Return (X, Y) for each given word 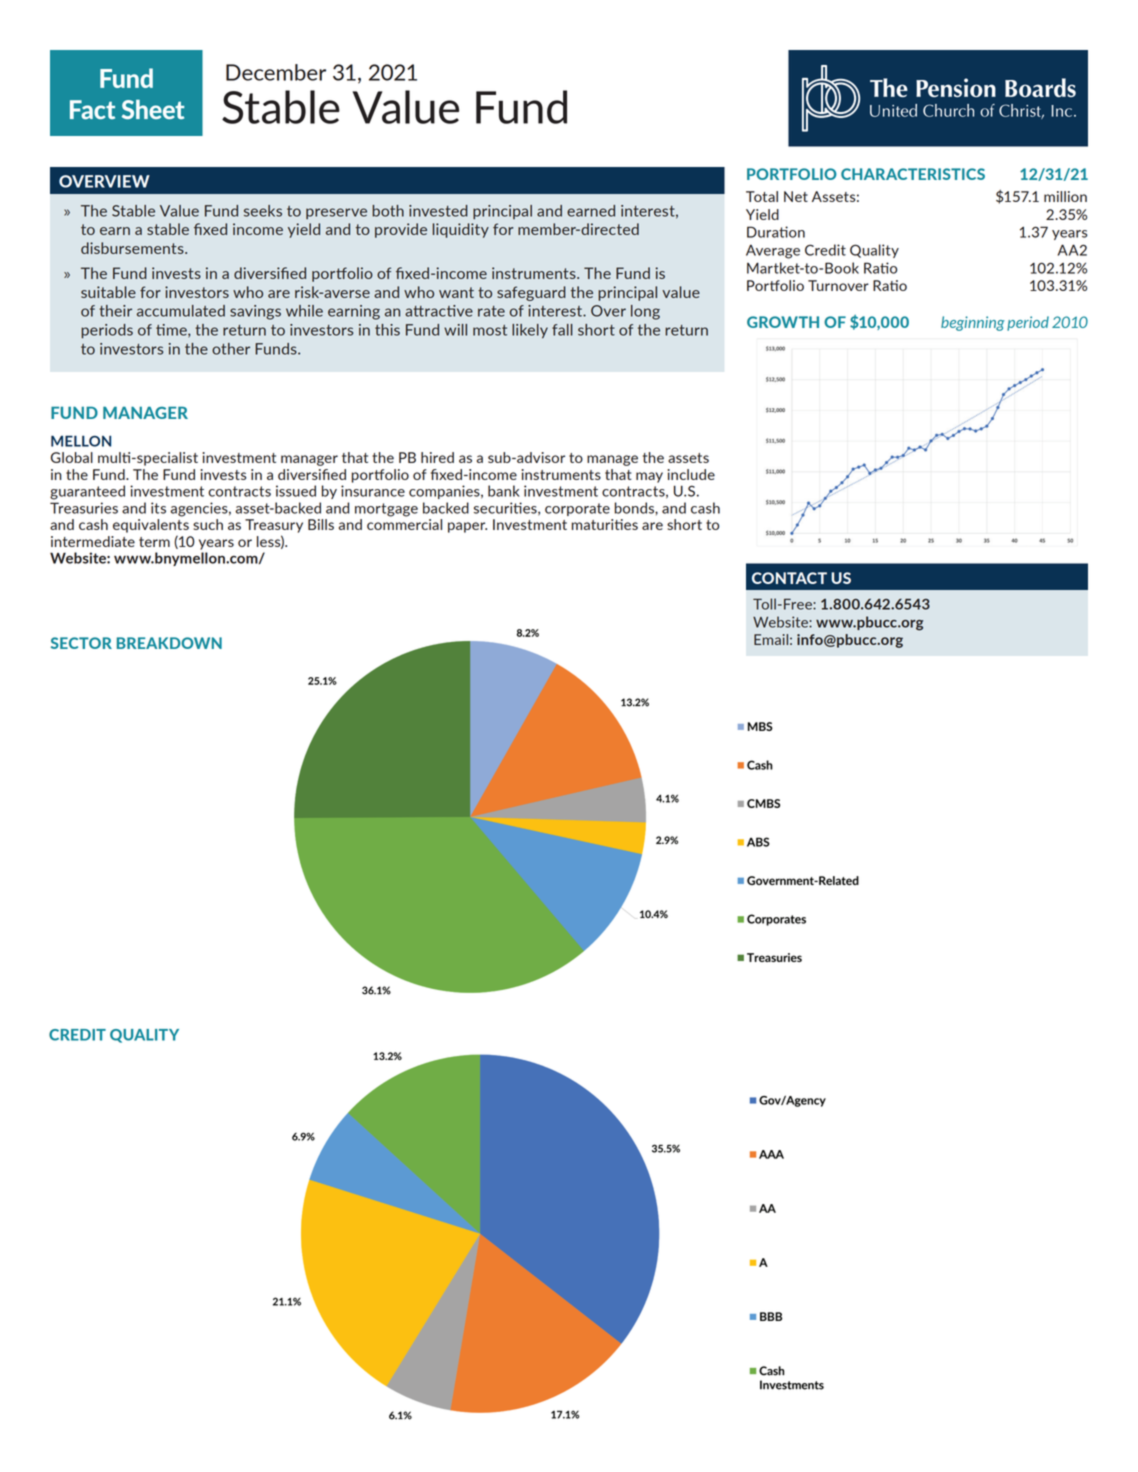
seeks (263, 211)
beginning (973, 323)
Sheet (153, 109)
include (691, 474)
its (158, 508)
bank (504, 491)
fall (562, 330)
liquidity (461, 230)
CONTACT (789, 578)
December (276, 72)
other (231, 349)
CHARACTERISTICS (913, 174)
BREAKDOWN (169, 643)
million (1065, 196)
